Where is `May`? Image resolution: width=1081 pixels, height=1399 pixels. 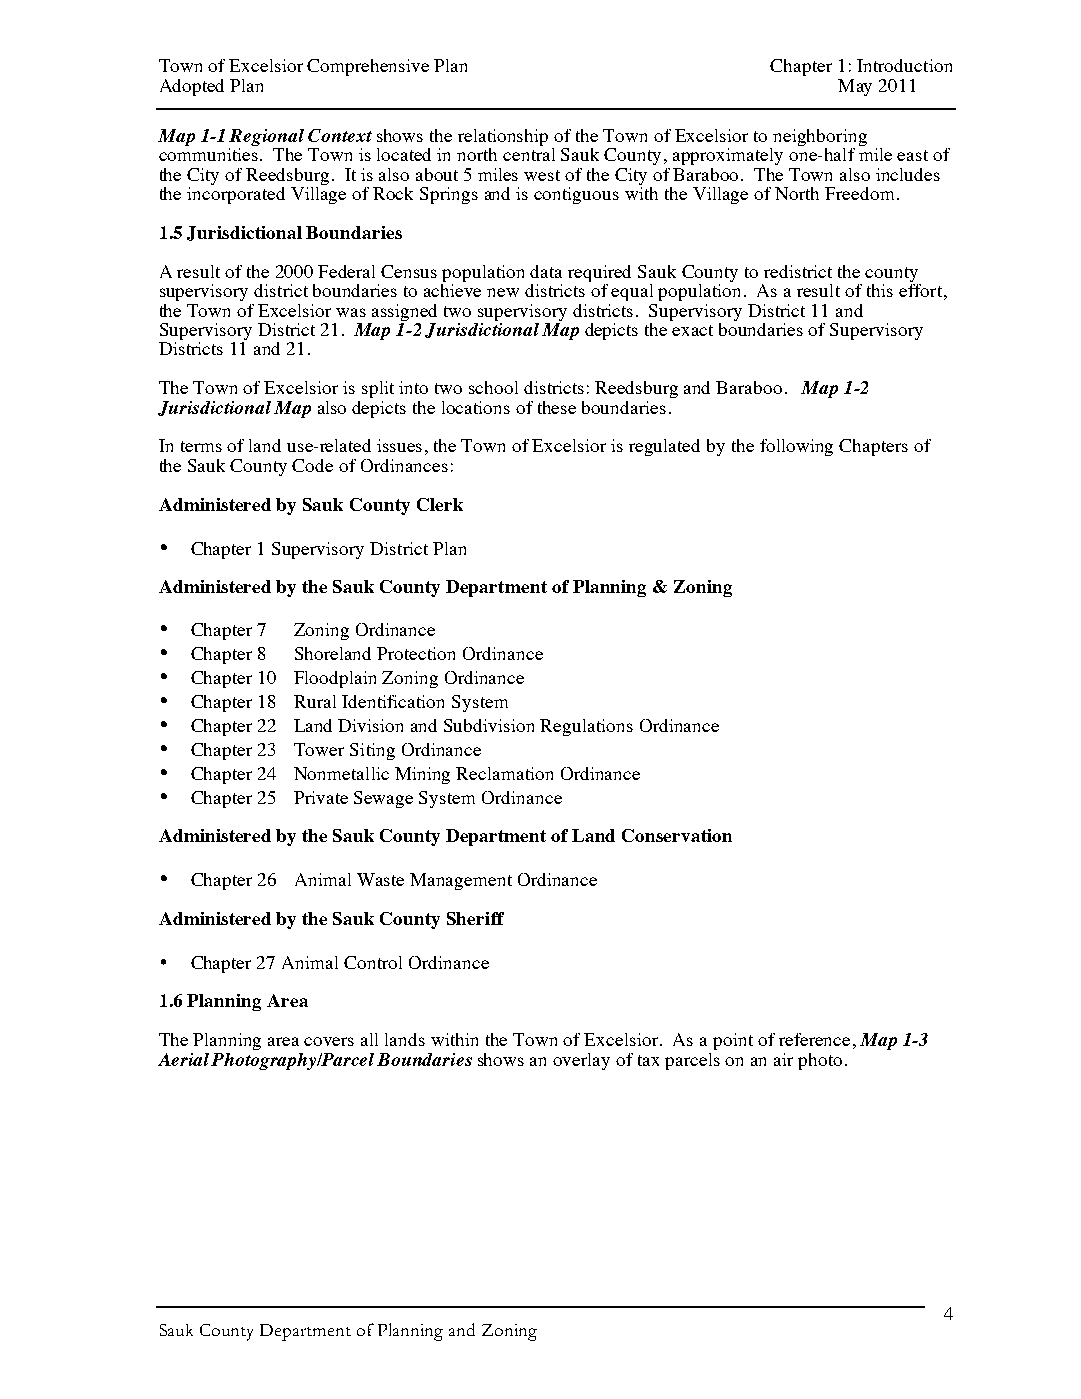
May is located at coordinates (855, 87).
